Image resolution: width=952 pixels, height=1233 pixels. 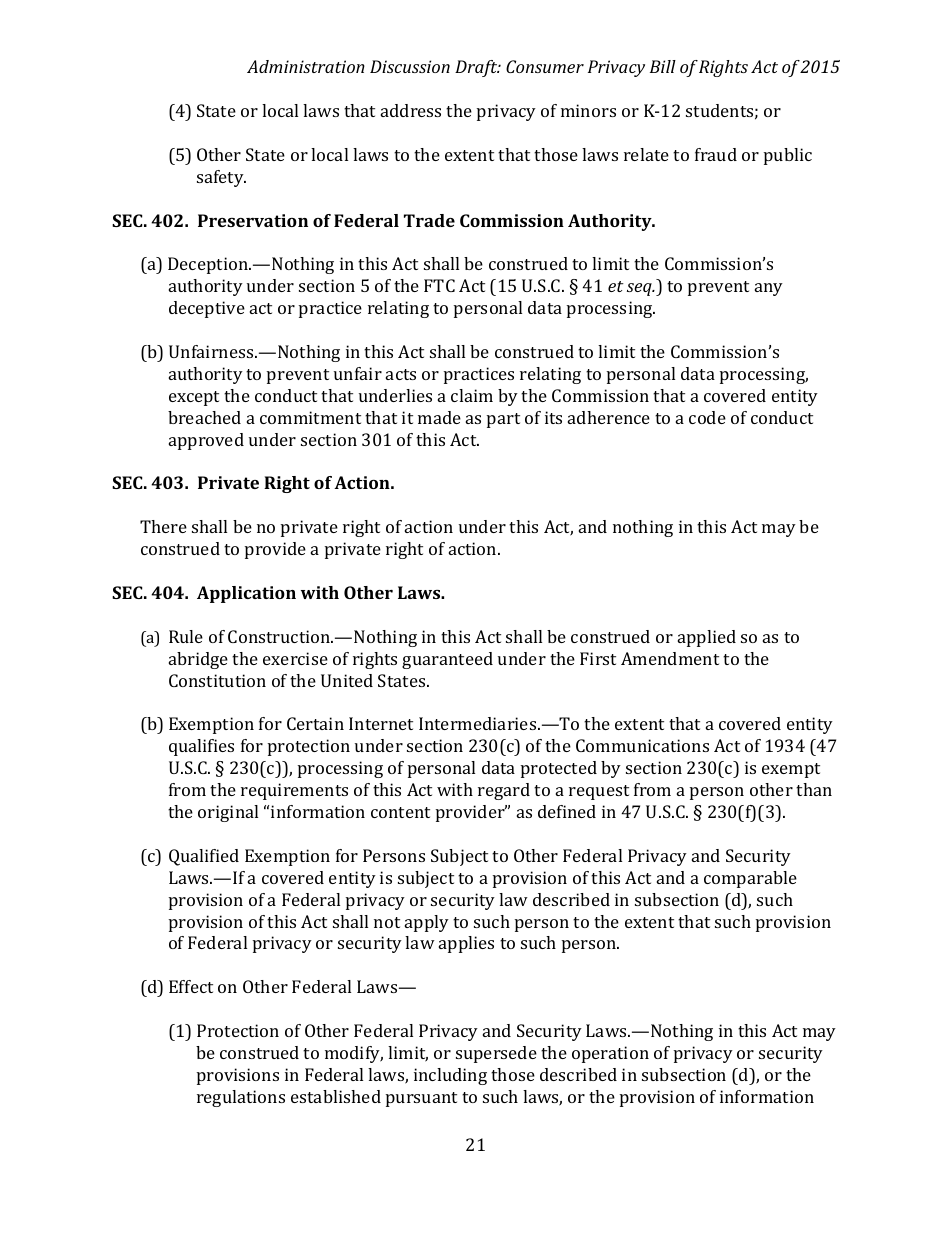 What do you see at coordinates (477, 68) in the screenshot?
I see `Draft` at bounding box center [477, 68].
